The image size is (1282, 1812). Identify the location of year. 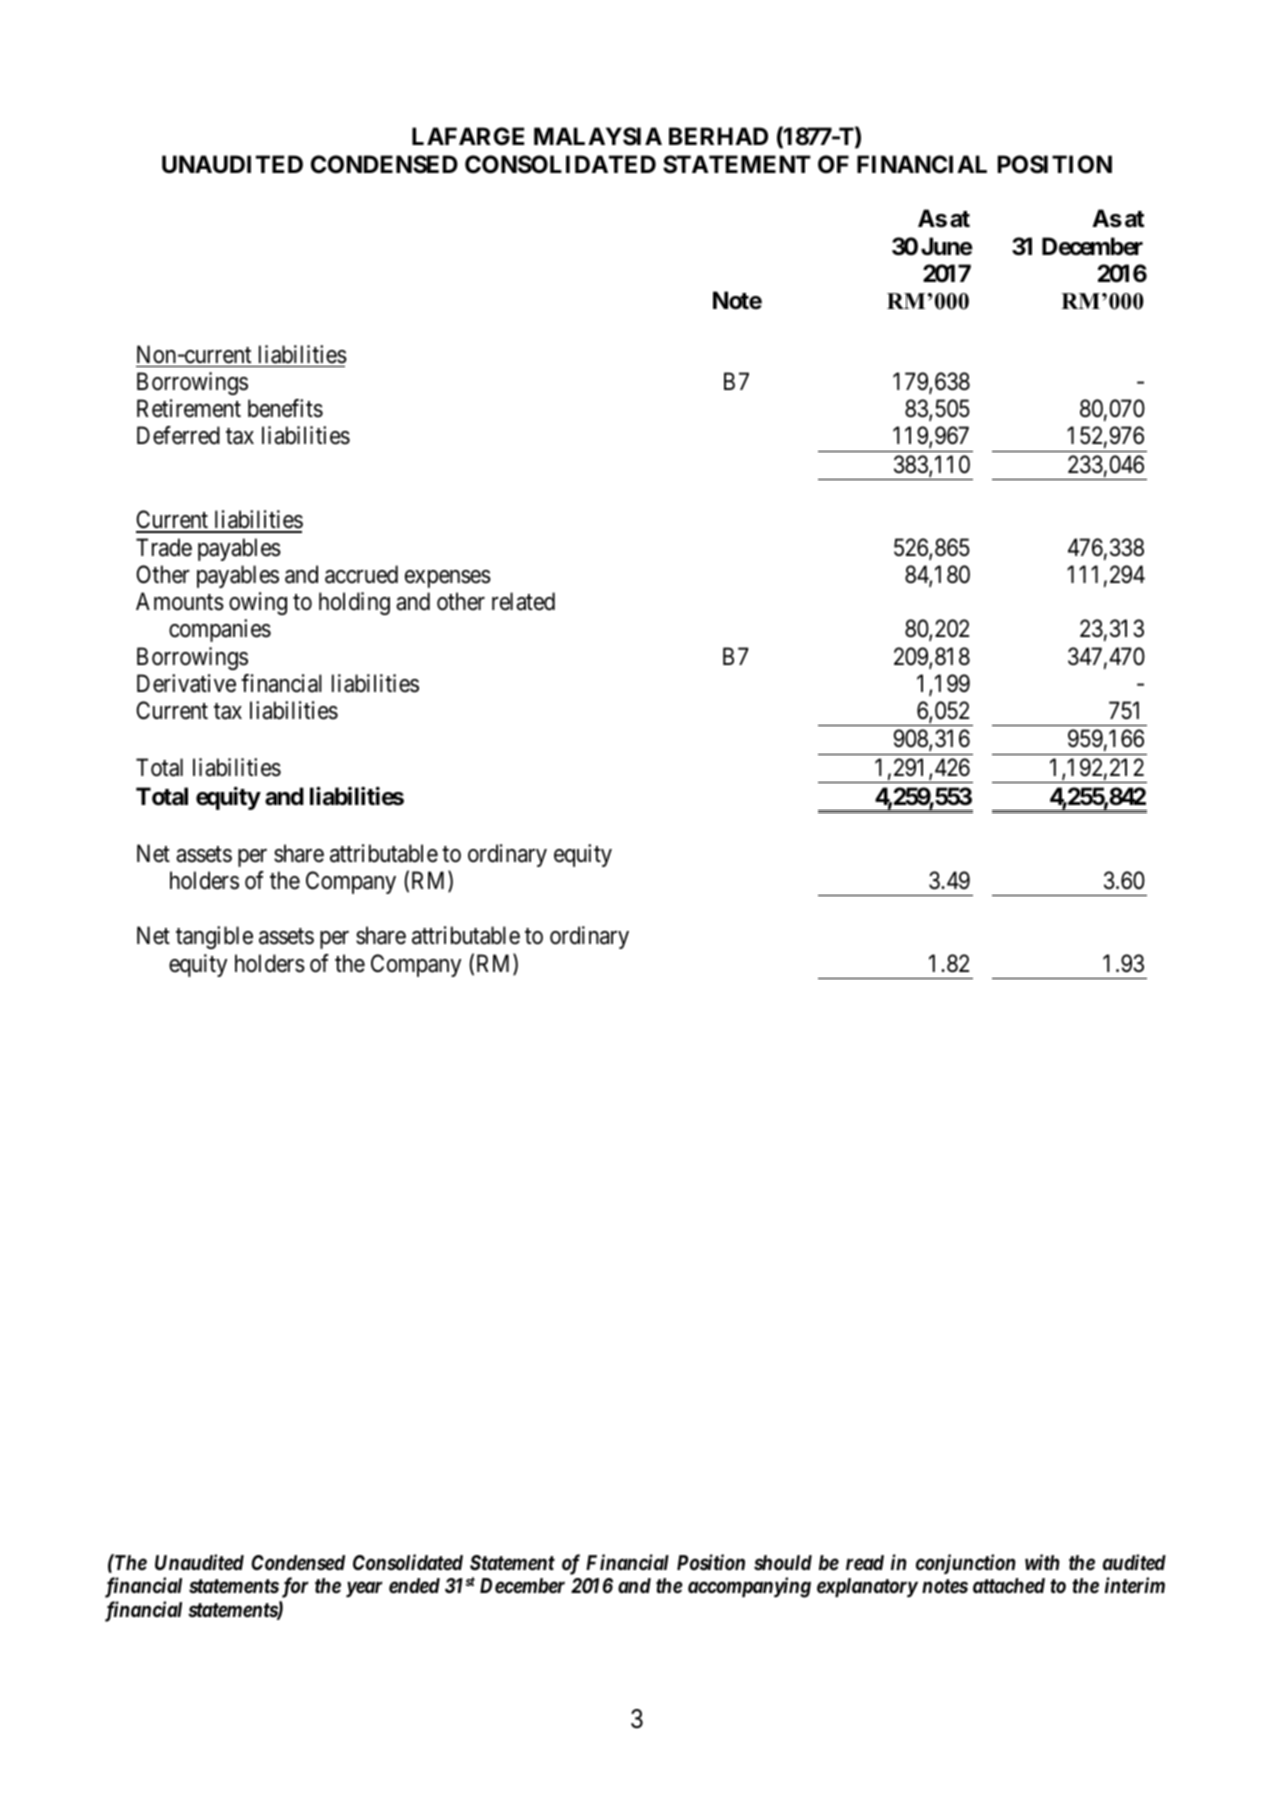
(364, 1590).
